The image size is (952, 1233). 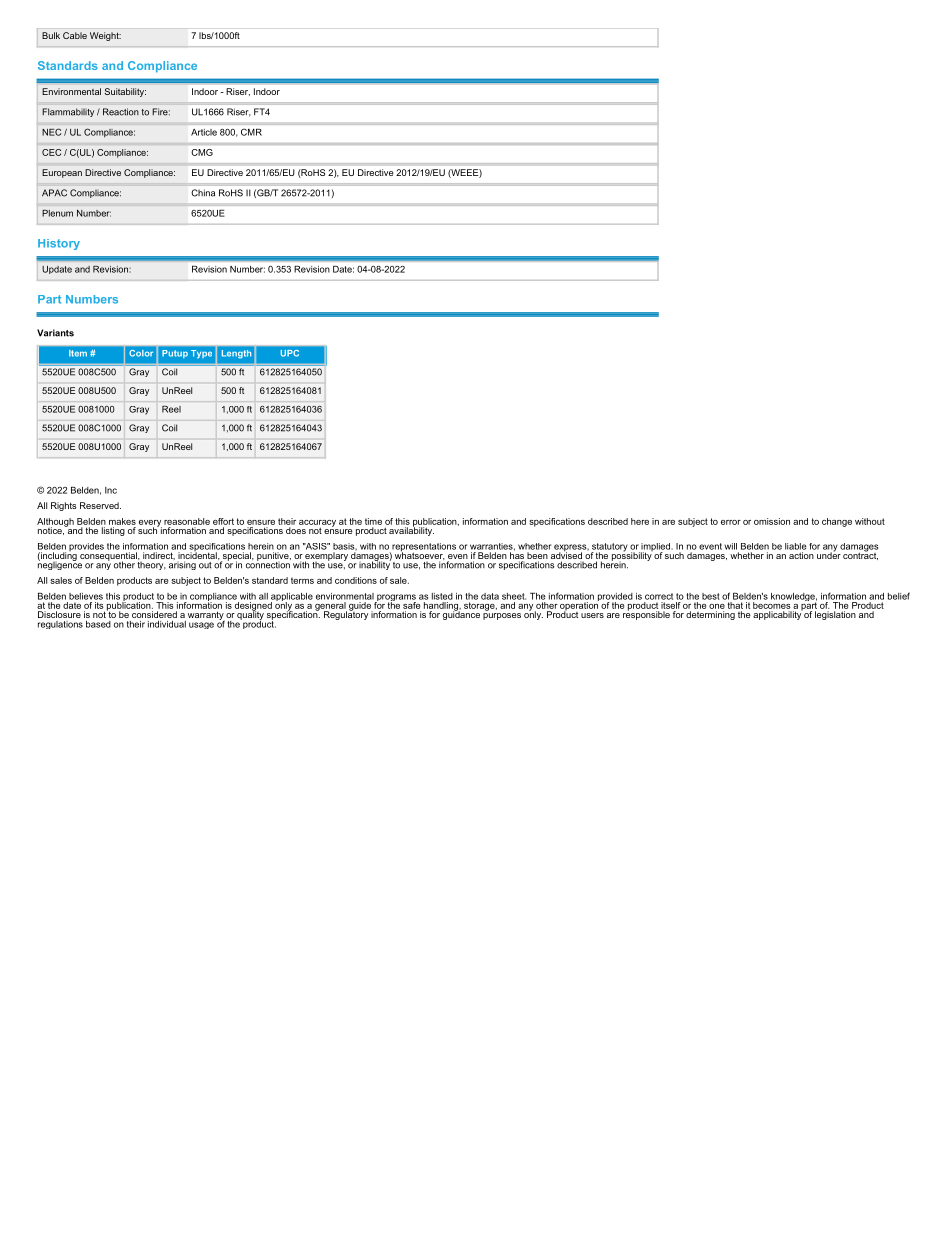 I want to click on time, so click(x=373, y=521).
